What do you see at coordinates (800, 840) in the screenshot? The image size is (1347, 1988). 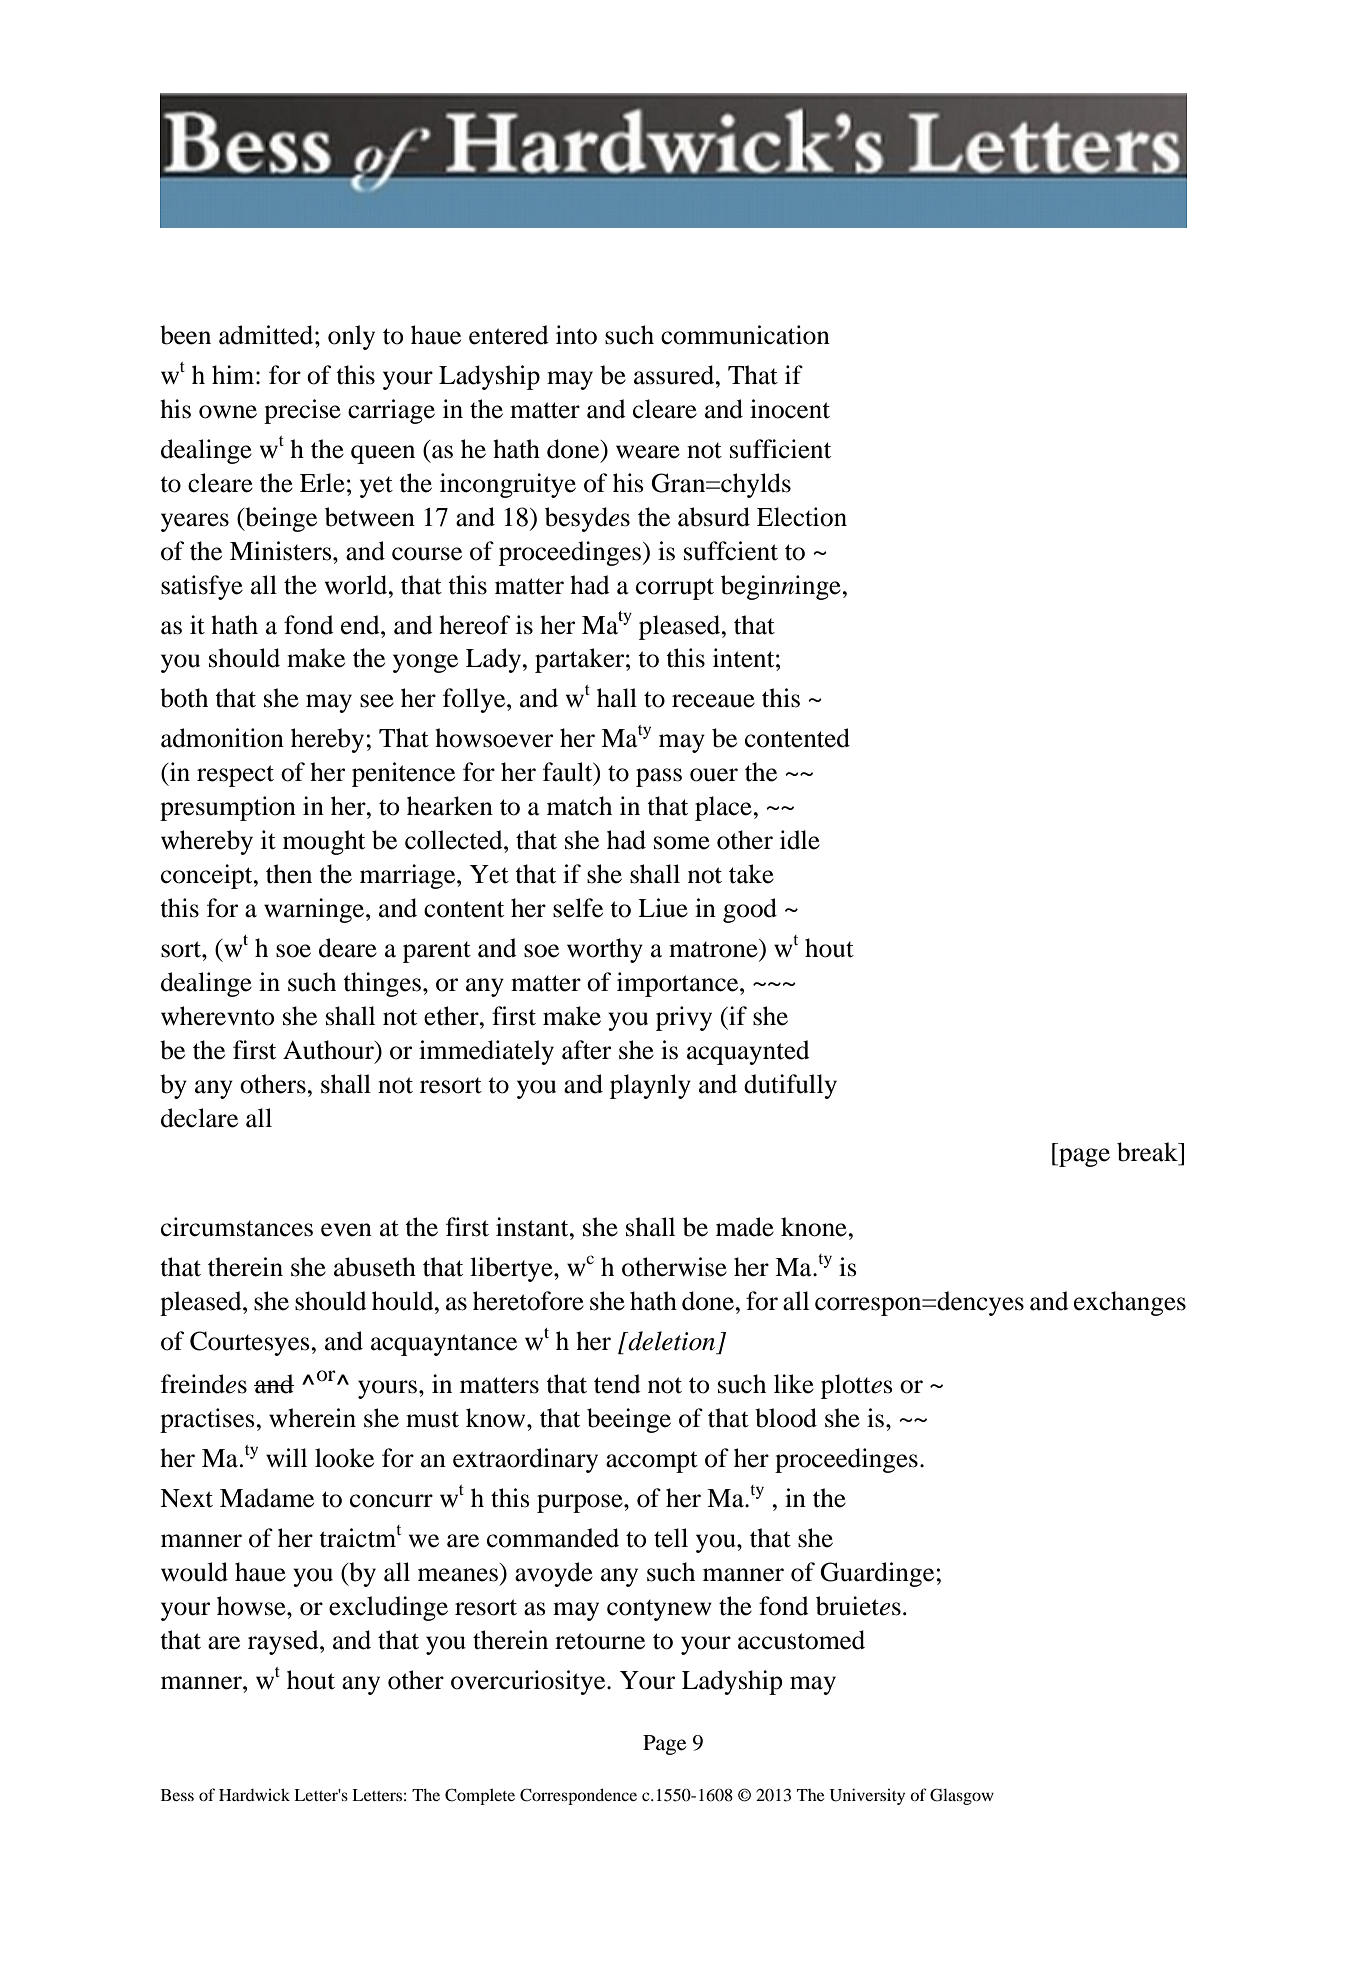 I see `idle` at bounding box center [800, 840].
